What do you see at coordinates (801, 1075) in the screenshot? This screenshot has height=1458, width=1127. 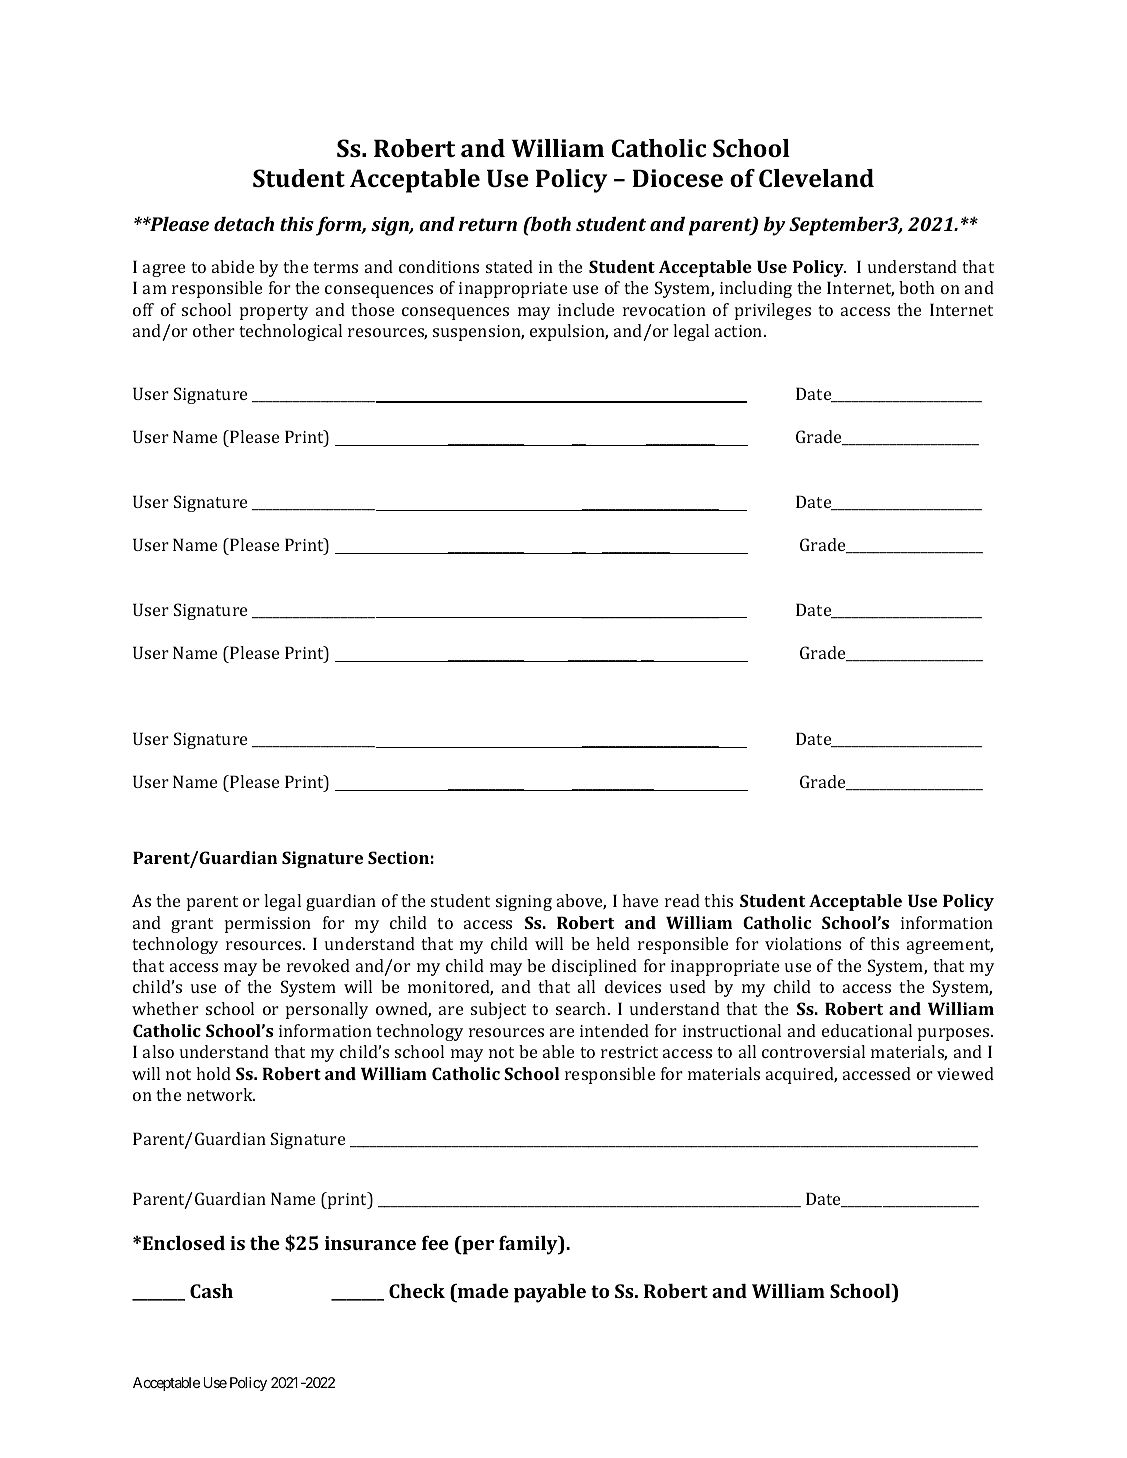 I see `acquired` at bounding box center [801, 1075].
